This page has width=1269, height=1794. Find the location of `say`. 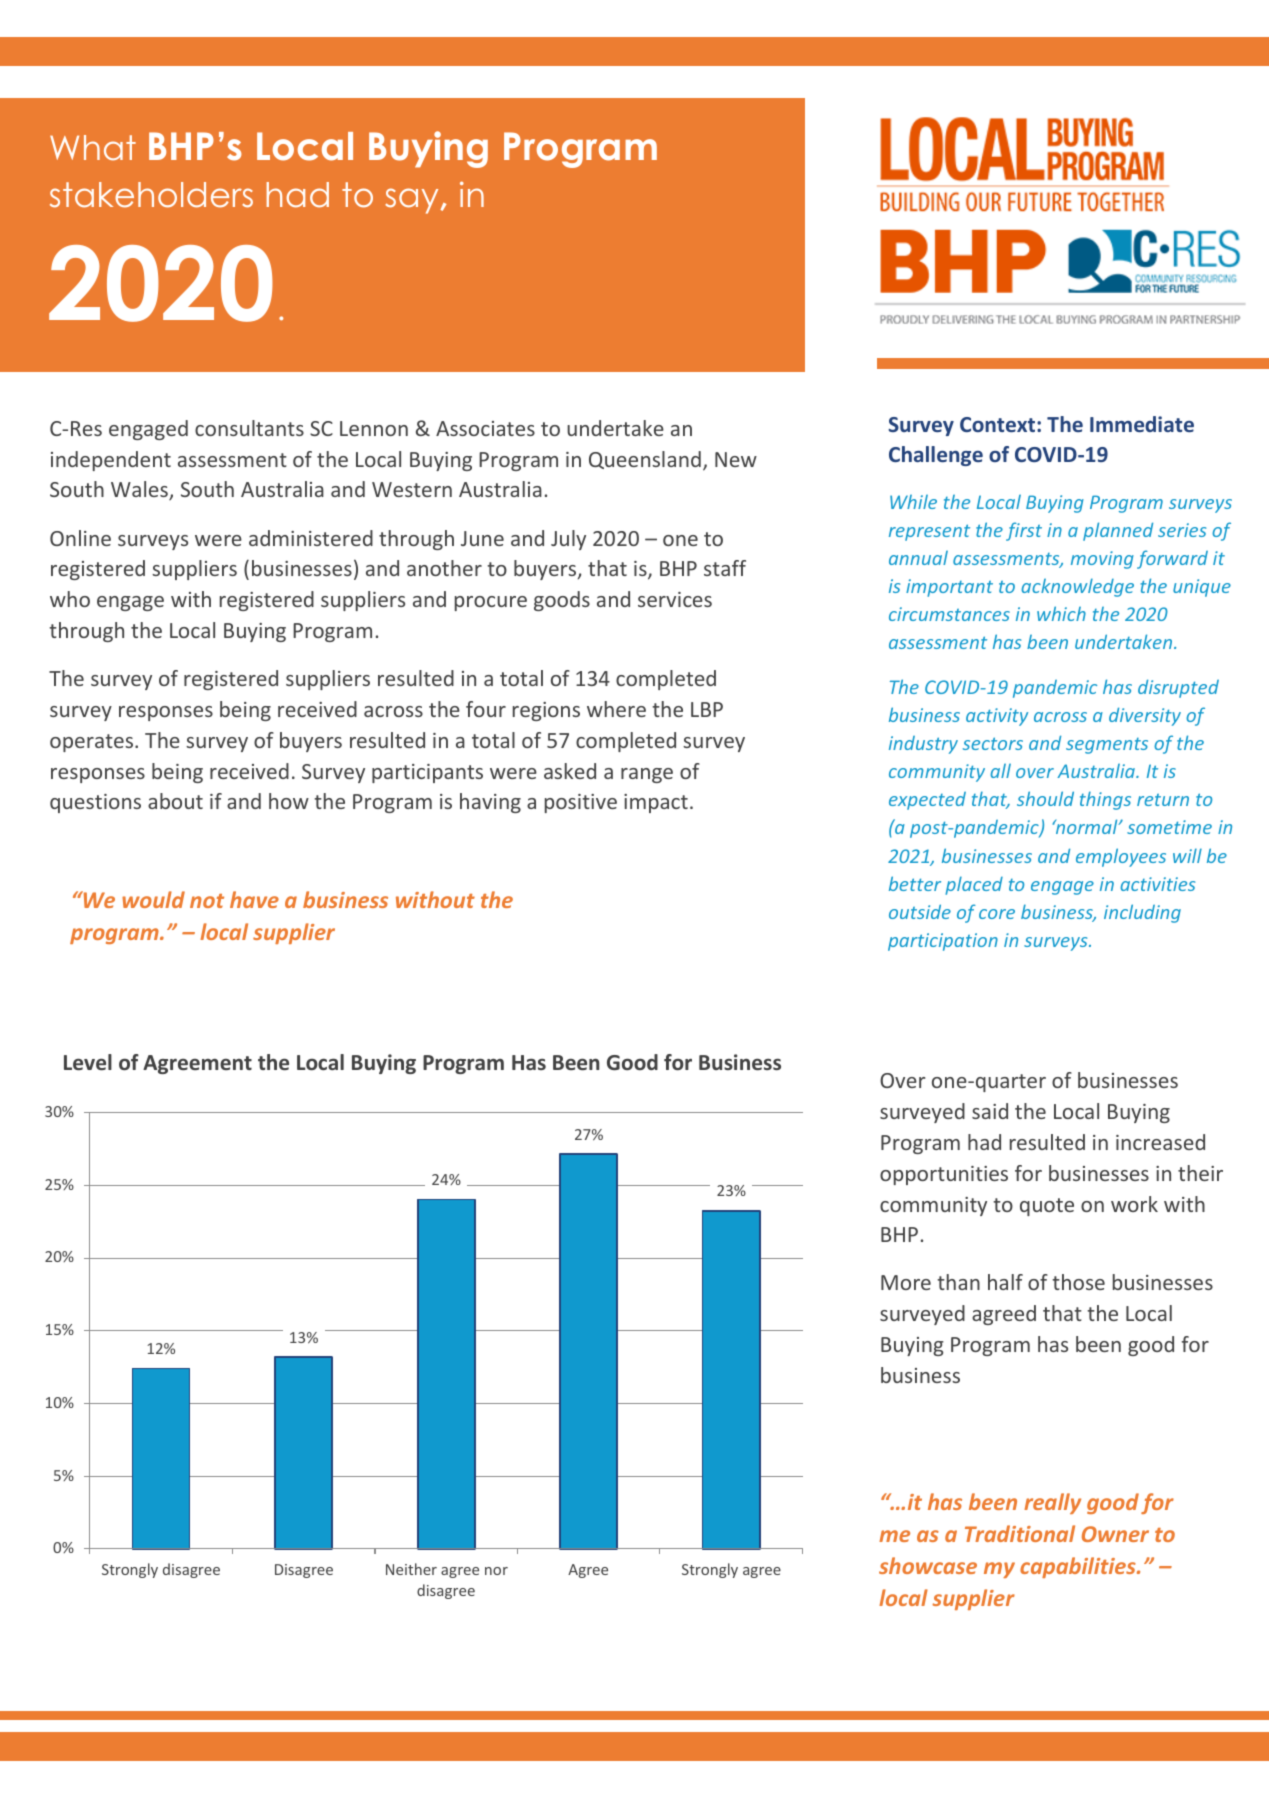

say is located at coordinates (413, 201).
